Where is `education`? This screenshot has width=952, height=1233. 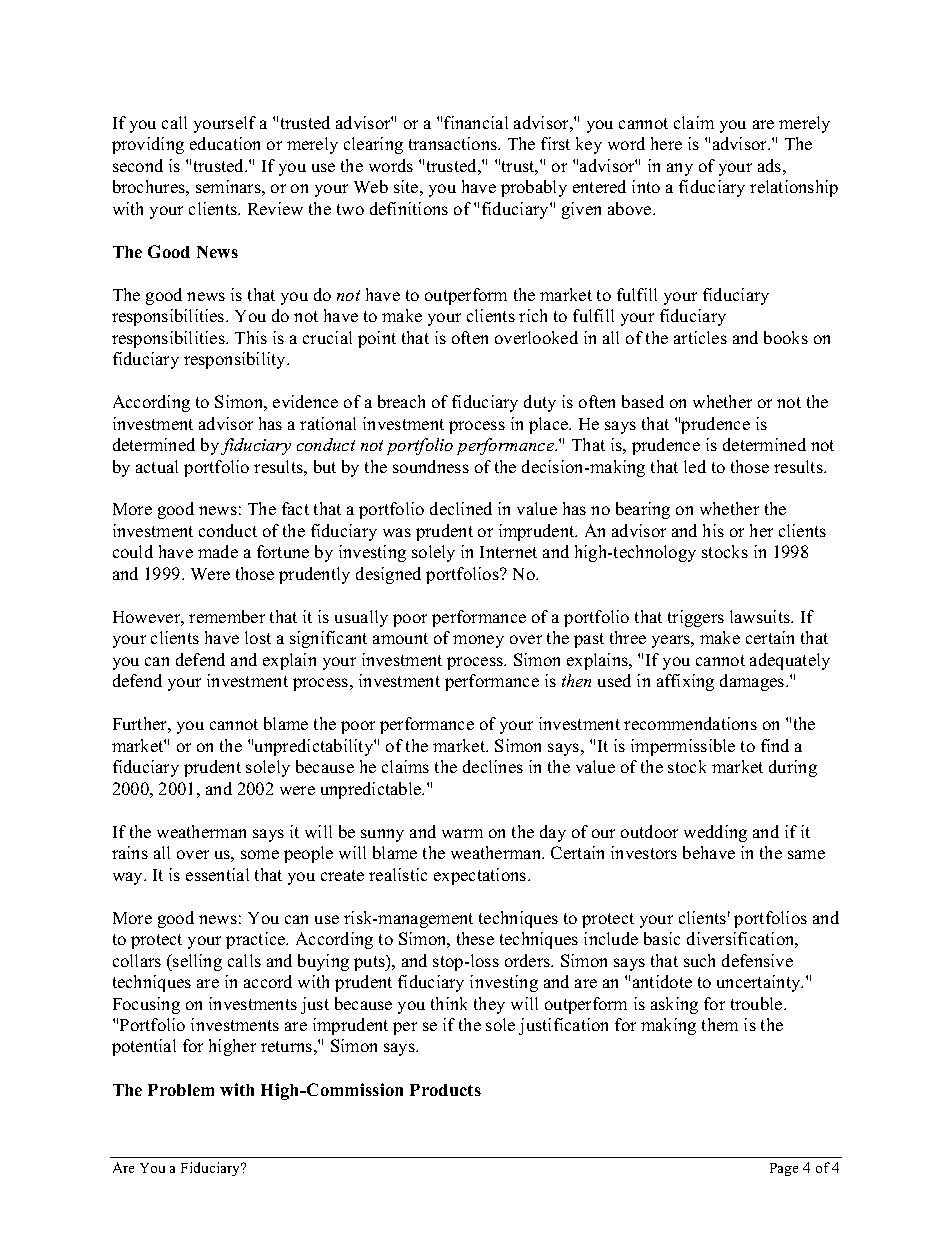 education is located at coordinates (225, 143).
